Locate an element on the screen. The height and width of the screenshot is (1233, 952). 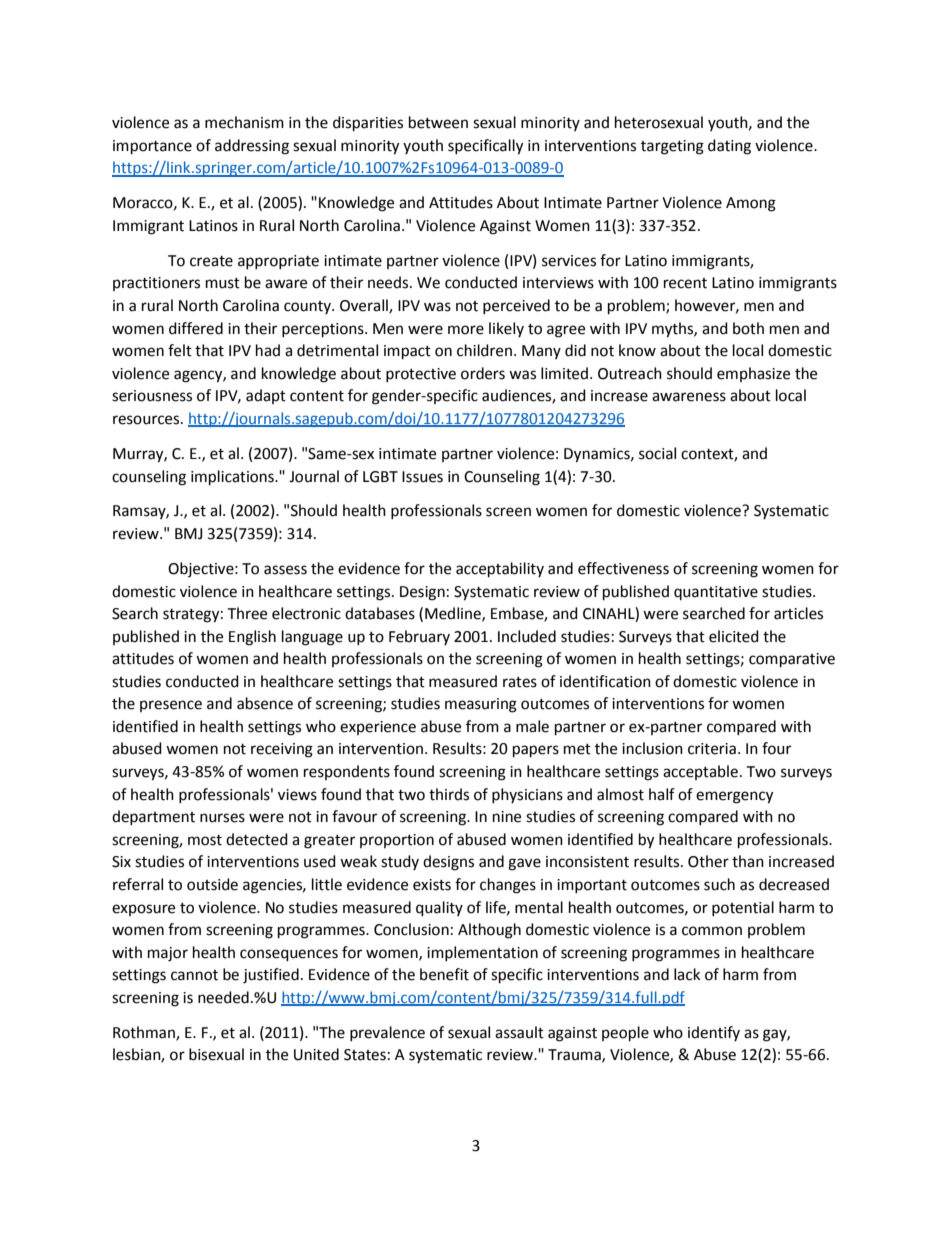
Rothman is located at coordinates (145, 1033).
